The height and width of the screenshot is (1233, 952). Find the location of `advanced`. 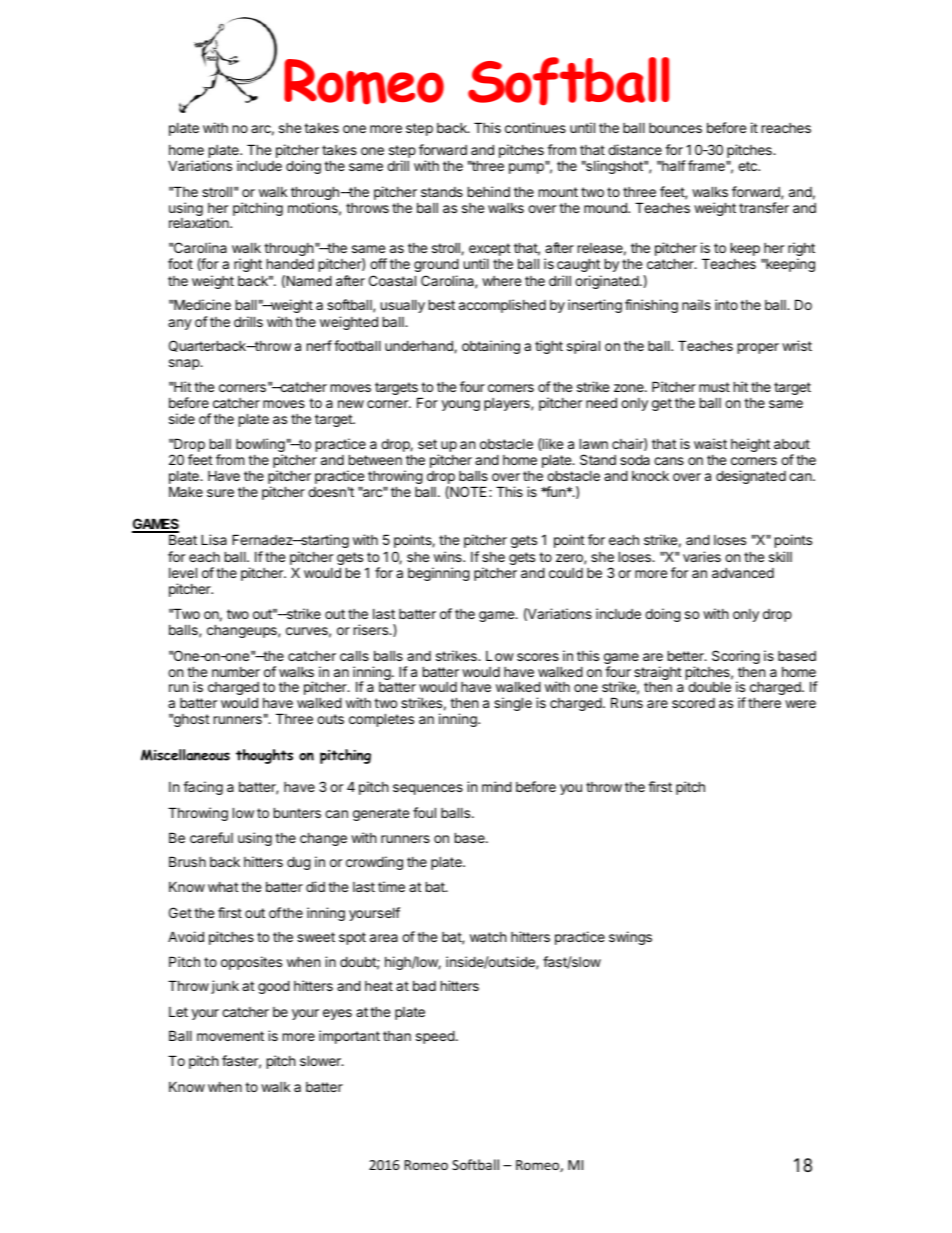

advanced is located at coordinates (743, 572).
